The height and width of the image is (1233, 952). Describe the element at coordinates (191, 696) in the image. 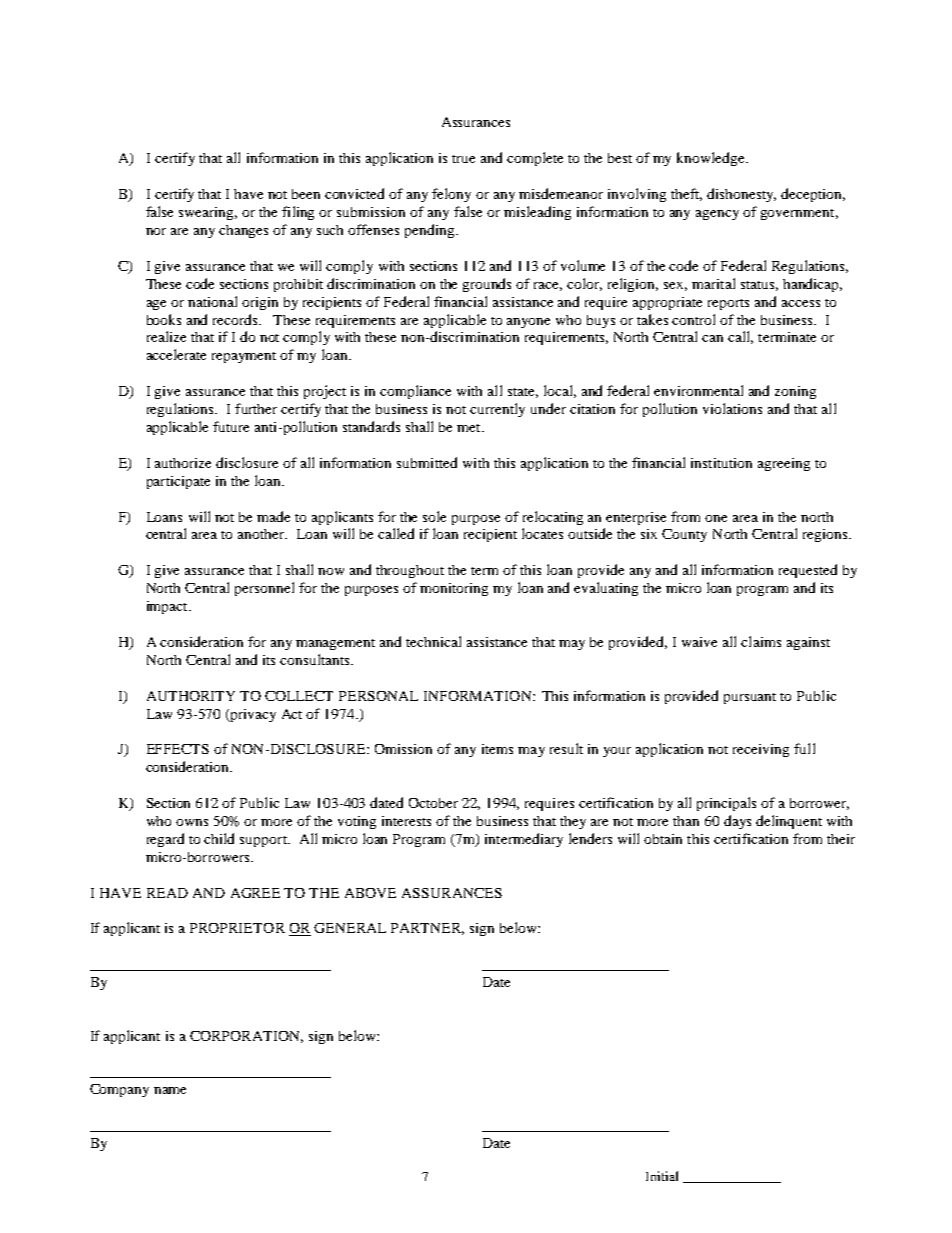

I see `AUTHORITY` at that location.
